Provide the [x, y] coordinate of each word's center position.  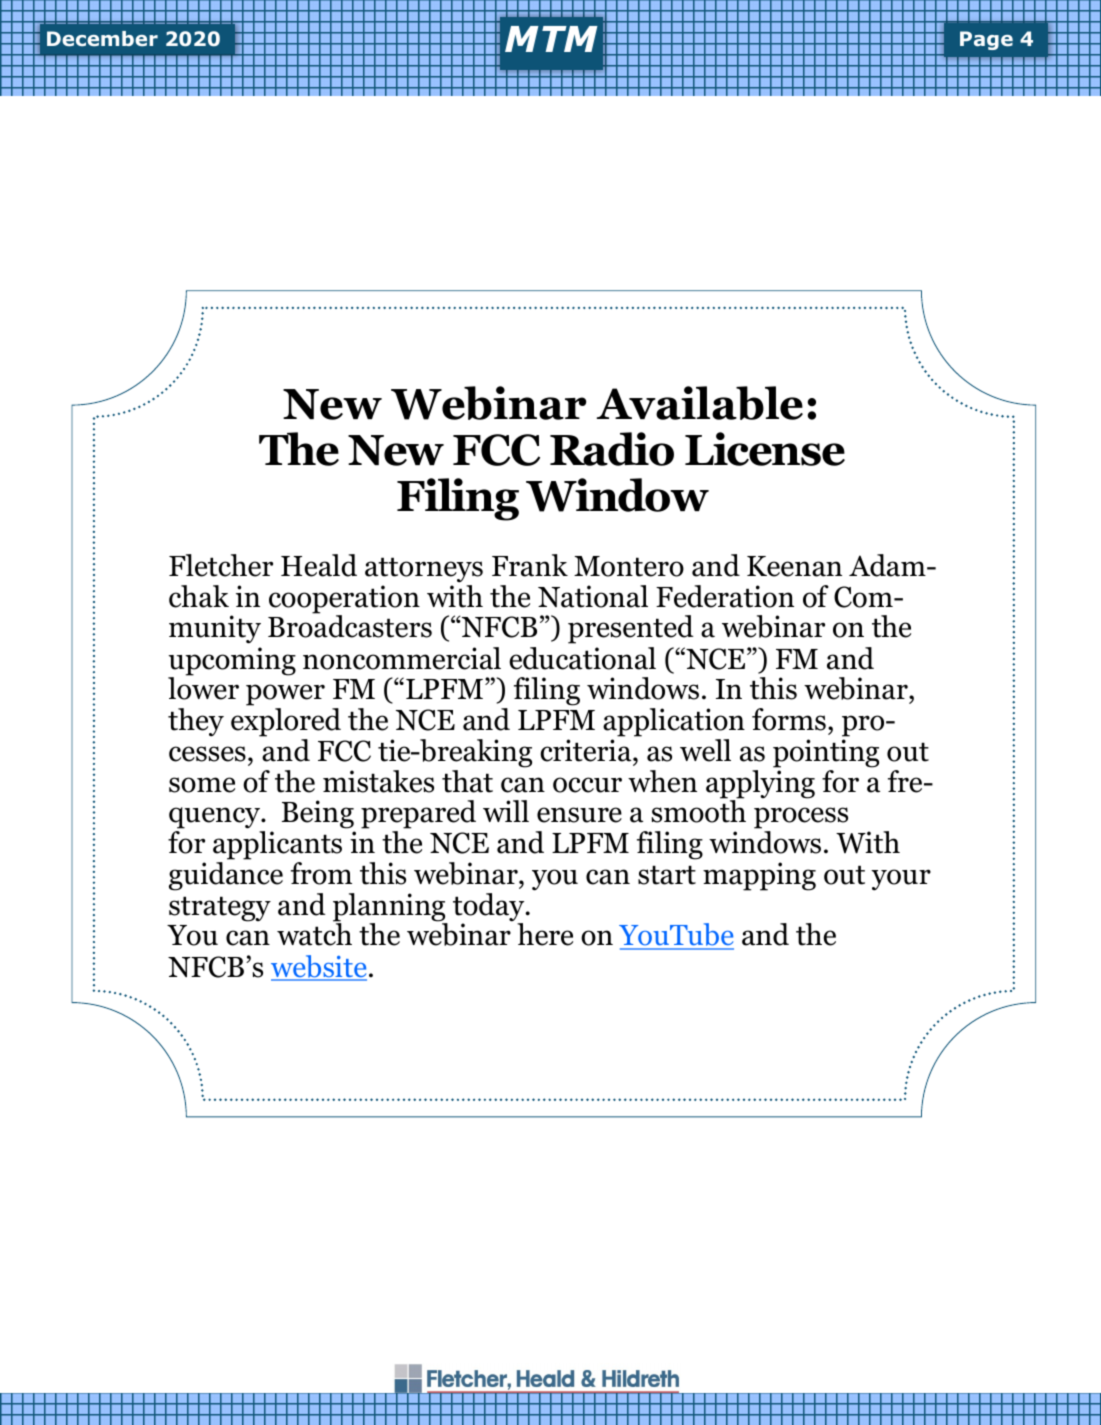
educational [582, 658]
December [102, 39]
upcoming [232, 662]
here [545, 934]
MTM [551, 39]
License [765, 449]
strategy [220, 909]
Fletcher [221, 565]
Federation [725, 596]
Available [700, 403]
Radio [612, 449]
